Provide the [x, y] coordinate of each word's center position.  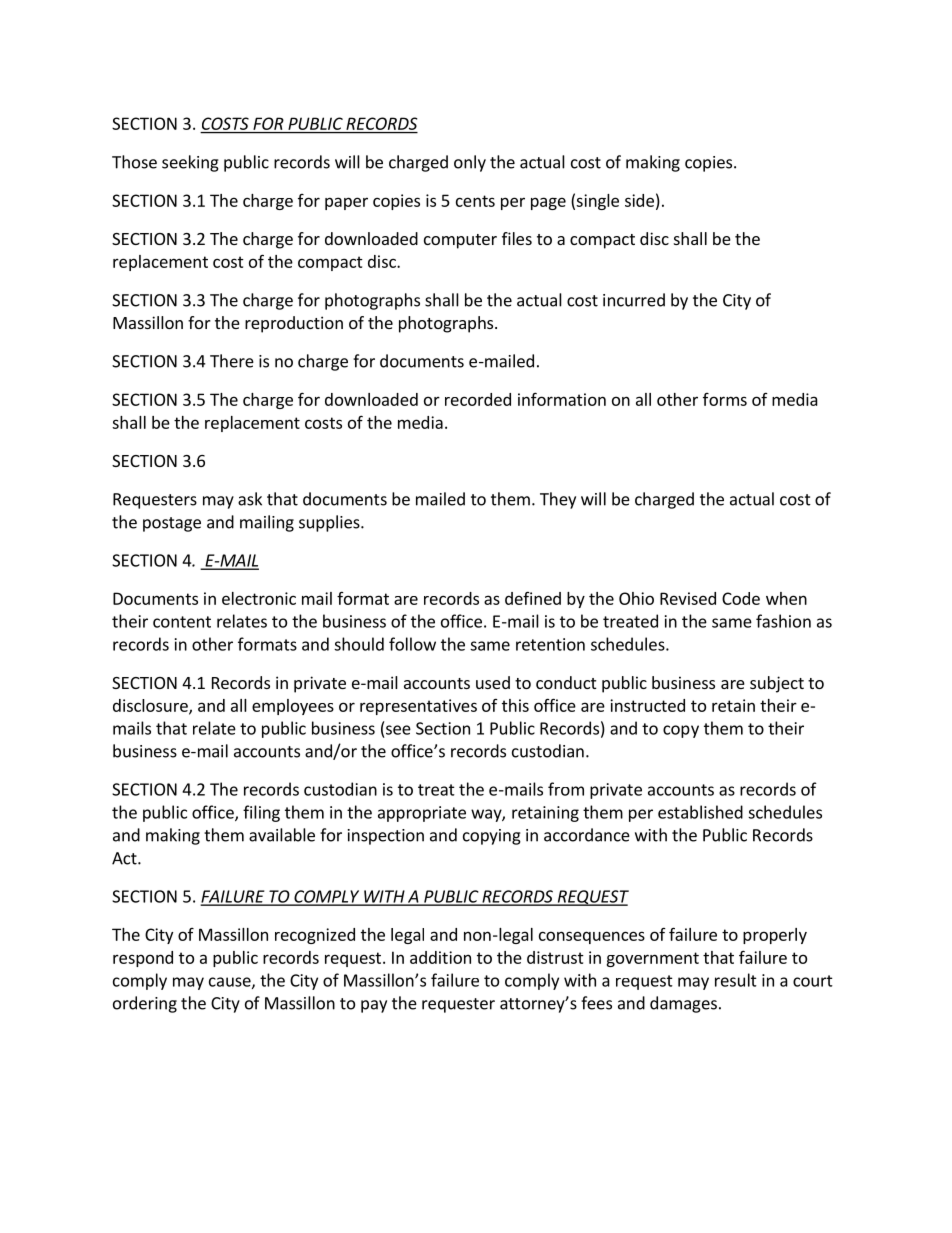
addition [440, 957]
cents [475, 201]
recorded [478, 399]
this [515, 705]
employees [293, 707]
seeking [190, 163]
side [639, 200]
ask [250, 499]
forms [725, 399]
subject [777, 684]
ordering [145, 1004]
